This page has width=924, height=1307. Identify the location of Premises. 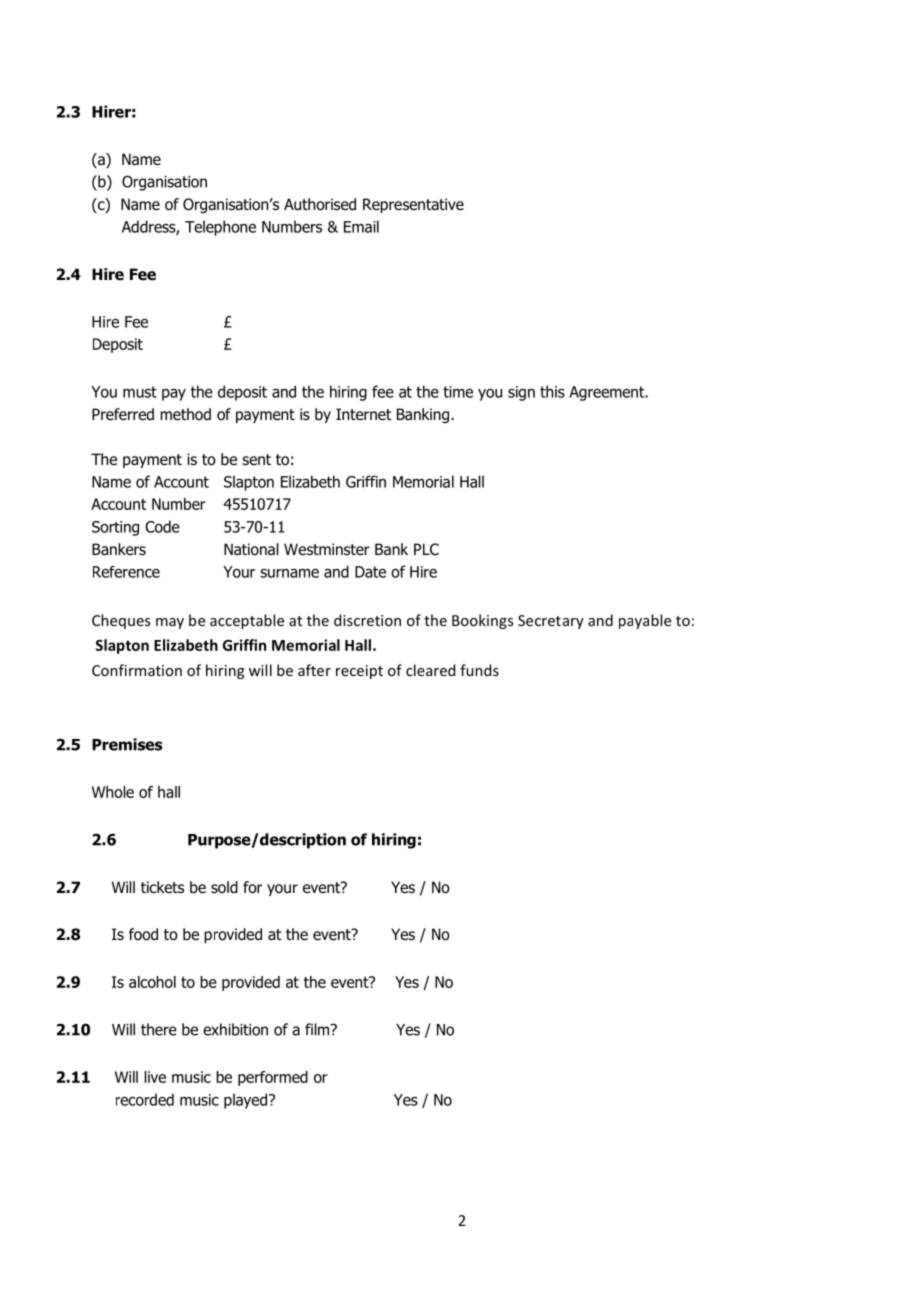
(127, 744).
